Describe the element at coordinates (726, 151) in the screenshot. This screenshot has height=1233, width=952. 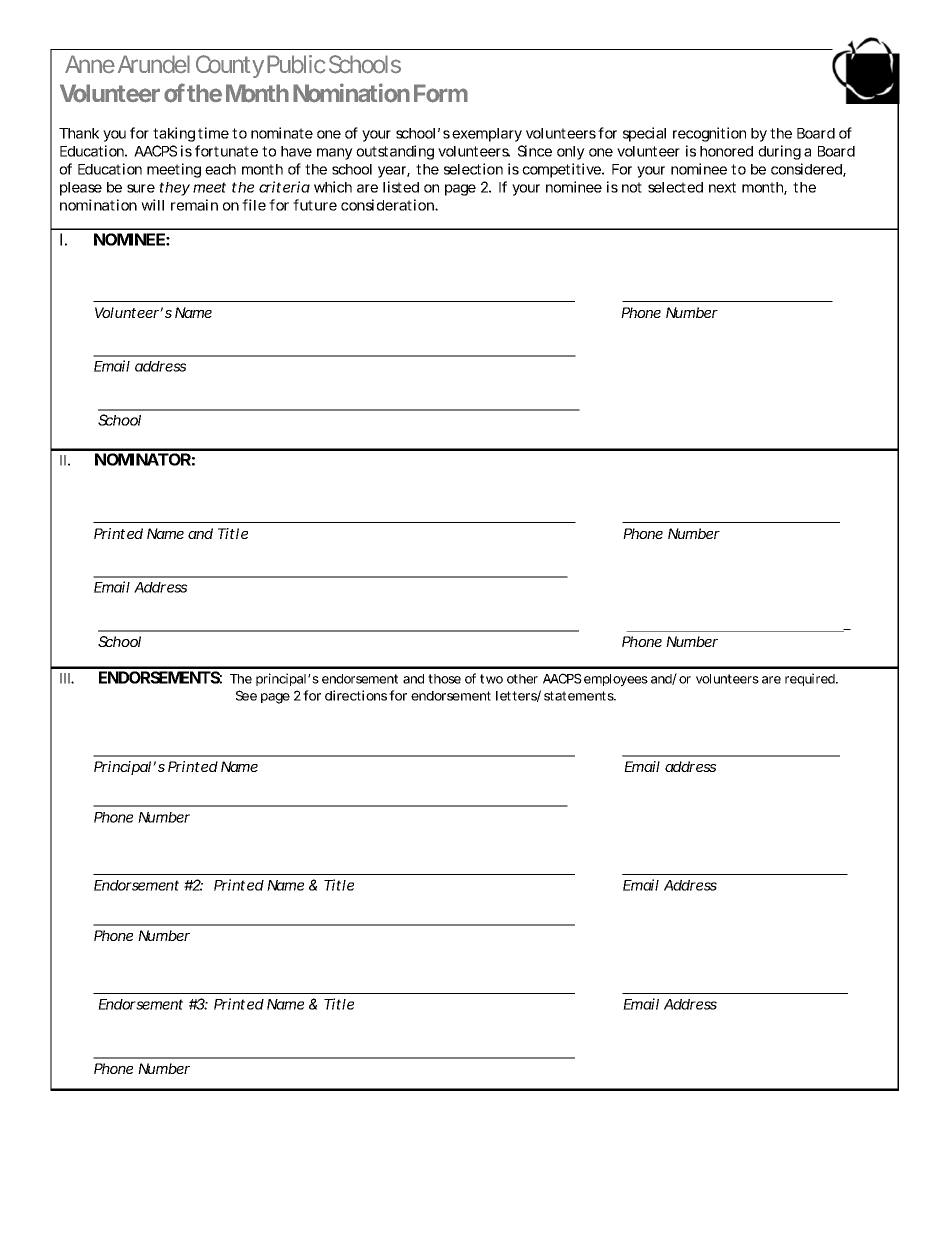
I see `honored` at that location.
